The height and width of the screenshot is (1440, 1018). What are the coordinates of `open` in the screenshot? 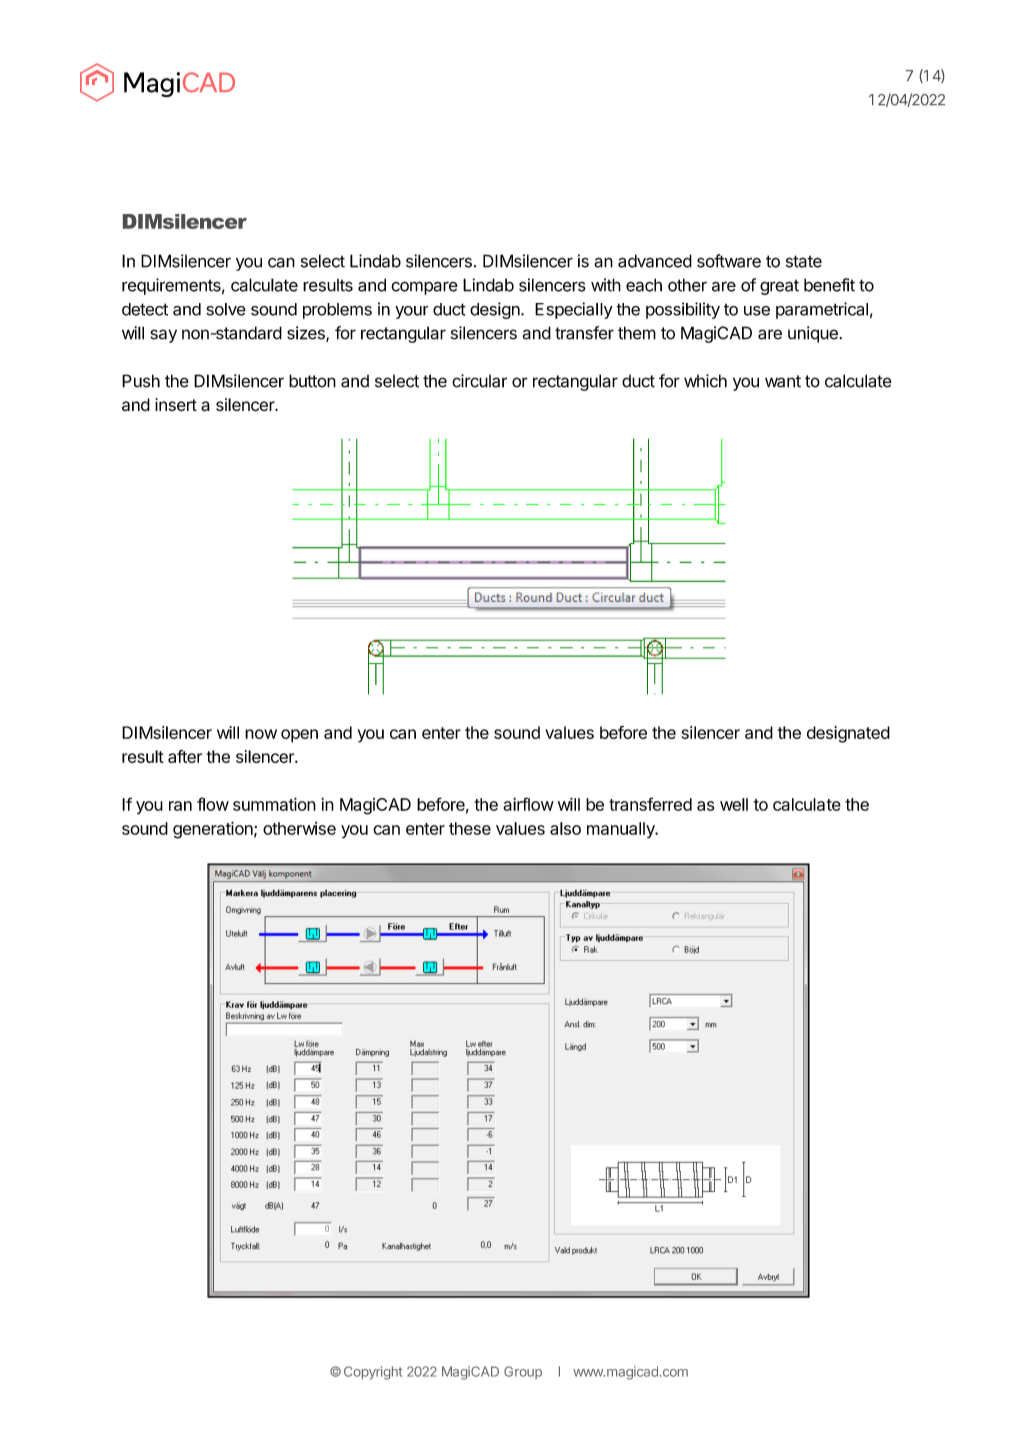 It's located at (299, 736).
